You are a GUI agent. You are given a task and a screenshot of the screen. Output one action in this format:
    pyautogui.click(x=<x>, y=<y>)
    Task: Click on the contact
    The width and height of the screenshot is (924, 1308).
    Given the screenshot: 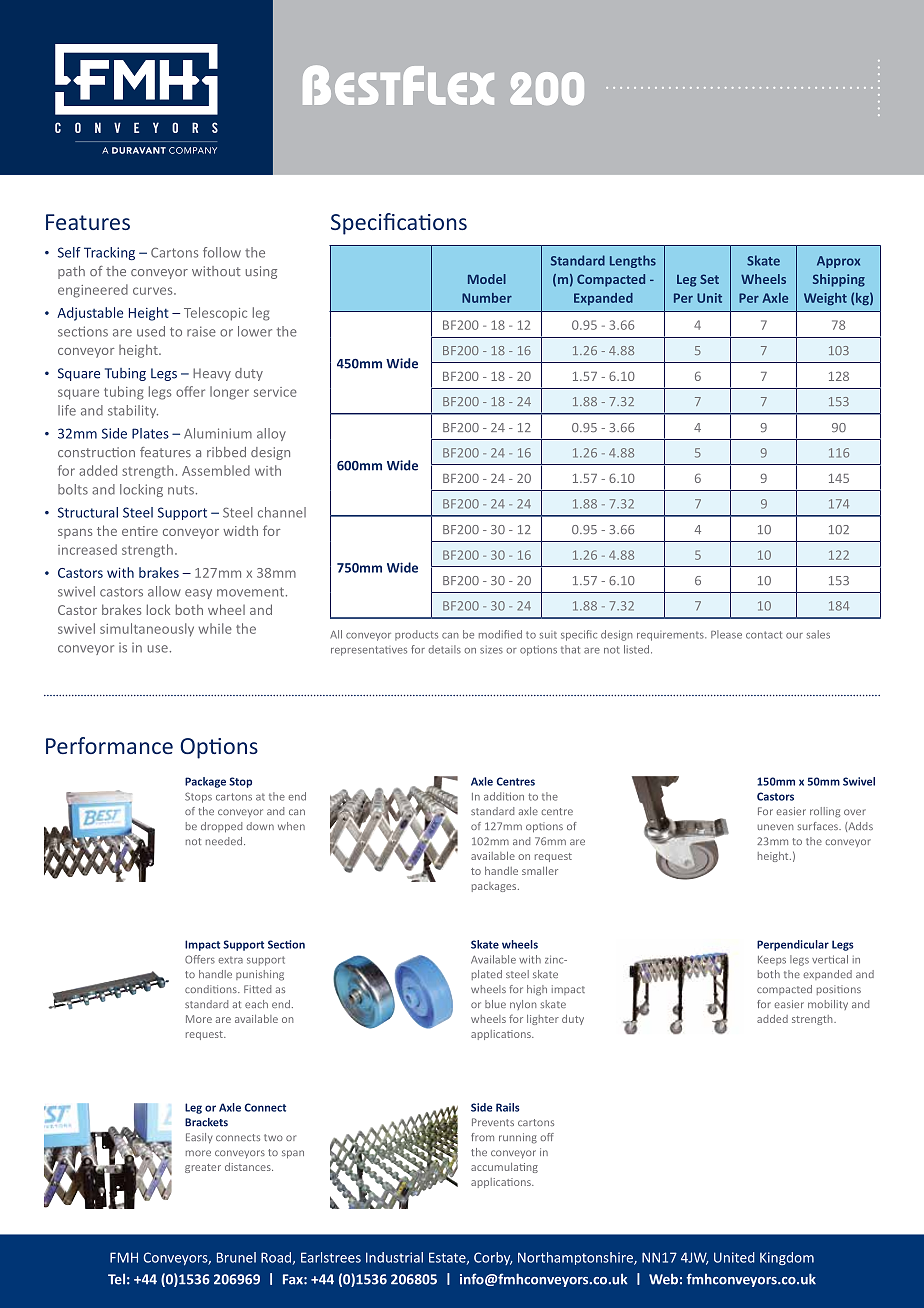 What is the action you would take?
    pyautogui.click(x=764, y=635)
